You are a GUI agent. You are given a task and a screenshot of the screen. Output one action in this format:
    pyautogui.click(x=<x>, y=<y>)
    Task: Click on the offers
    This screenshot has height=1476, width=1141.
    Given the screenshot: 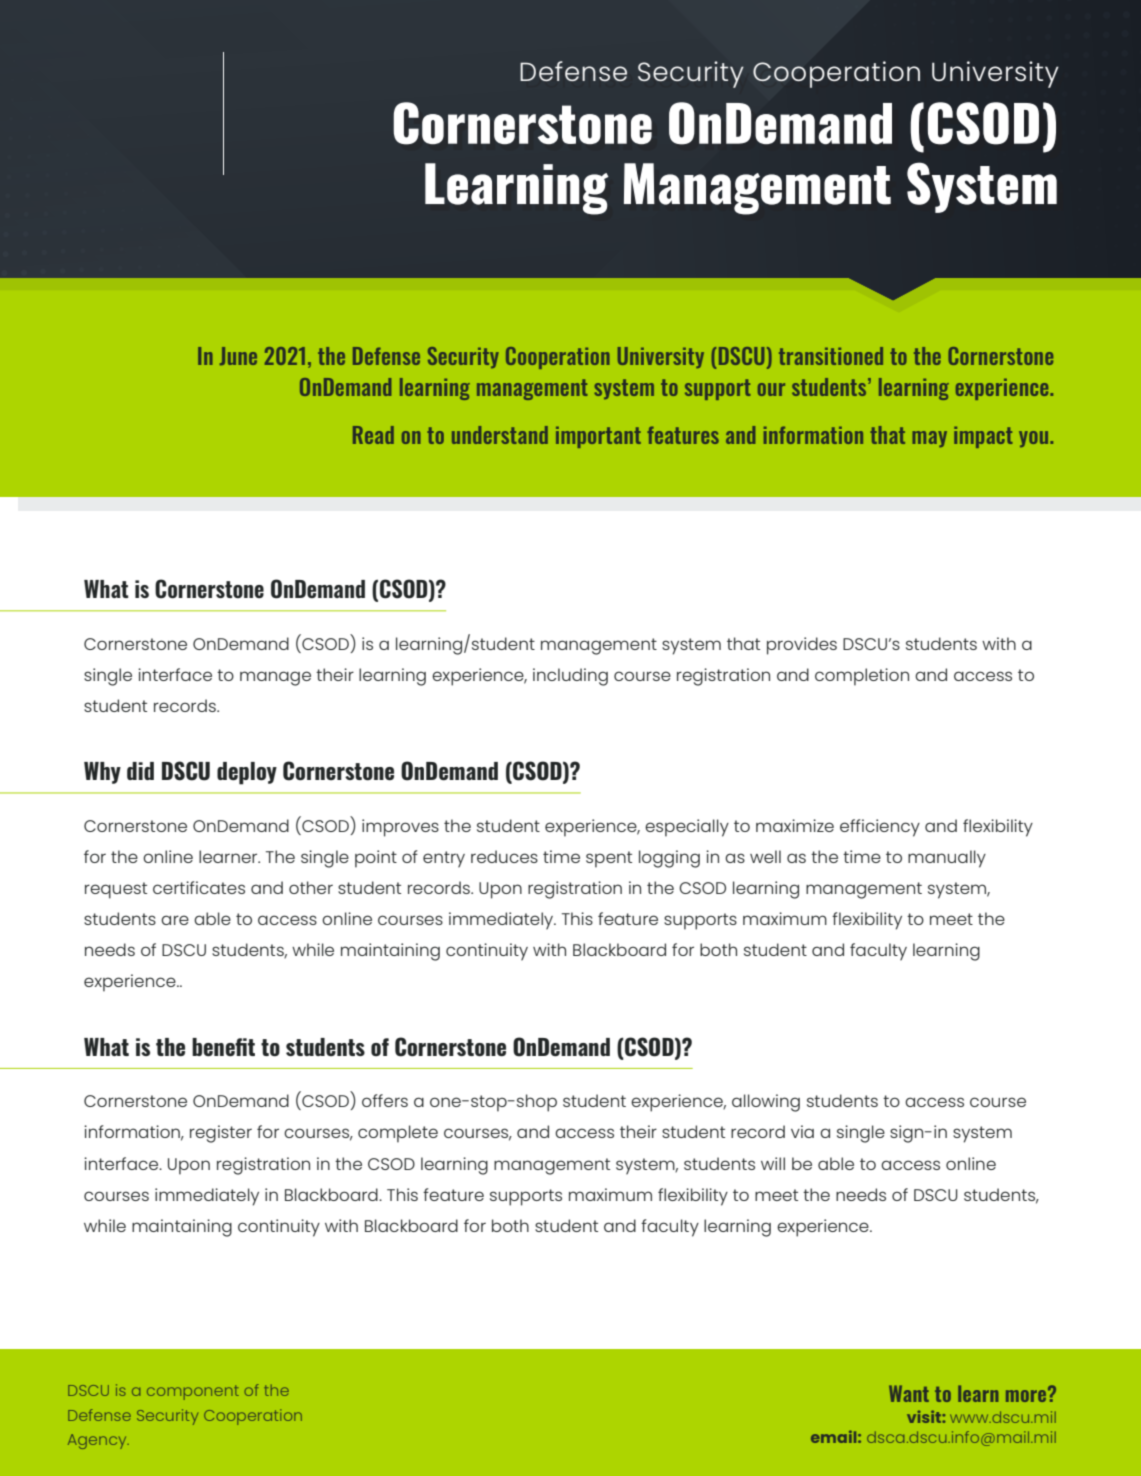 What is the action you would take?
    pyautogui.click(x=385, y=1100)
